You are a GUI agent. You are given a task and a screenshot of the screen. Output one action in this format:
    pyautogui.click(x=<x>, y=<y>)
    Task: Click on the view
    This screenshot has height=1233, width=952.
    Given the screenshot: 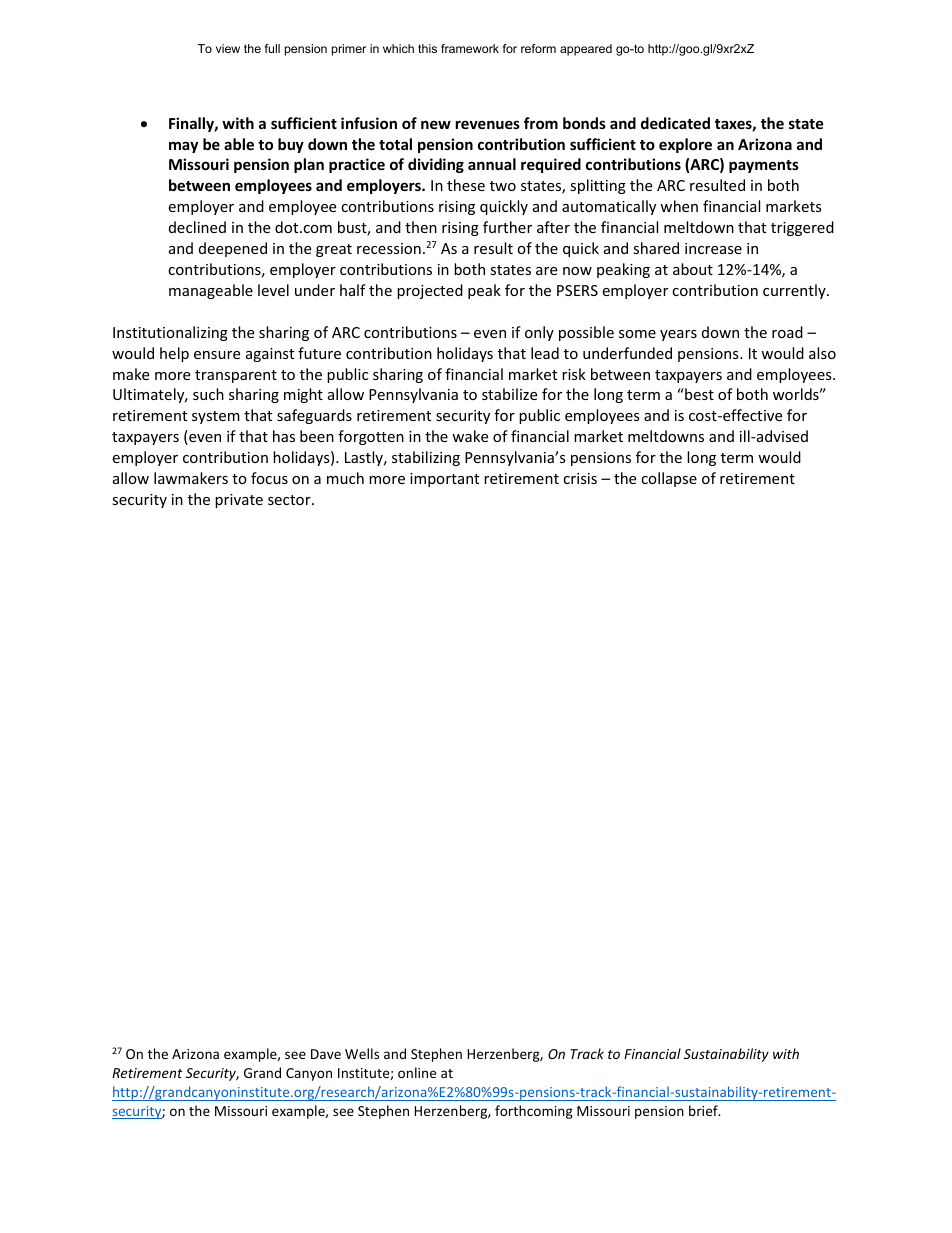 What is the action you would take?
    pyautogui.click(x=228, y=48)
